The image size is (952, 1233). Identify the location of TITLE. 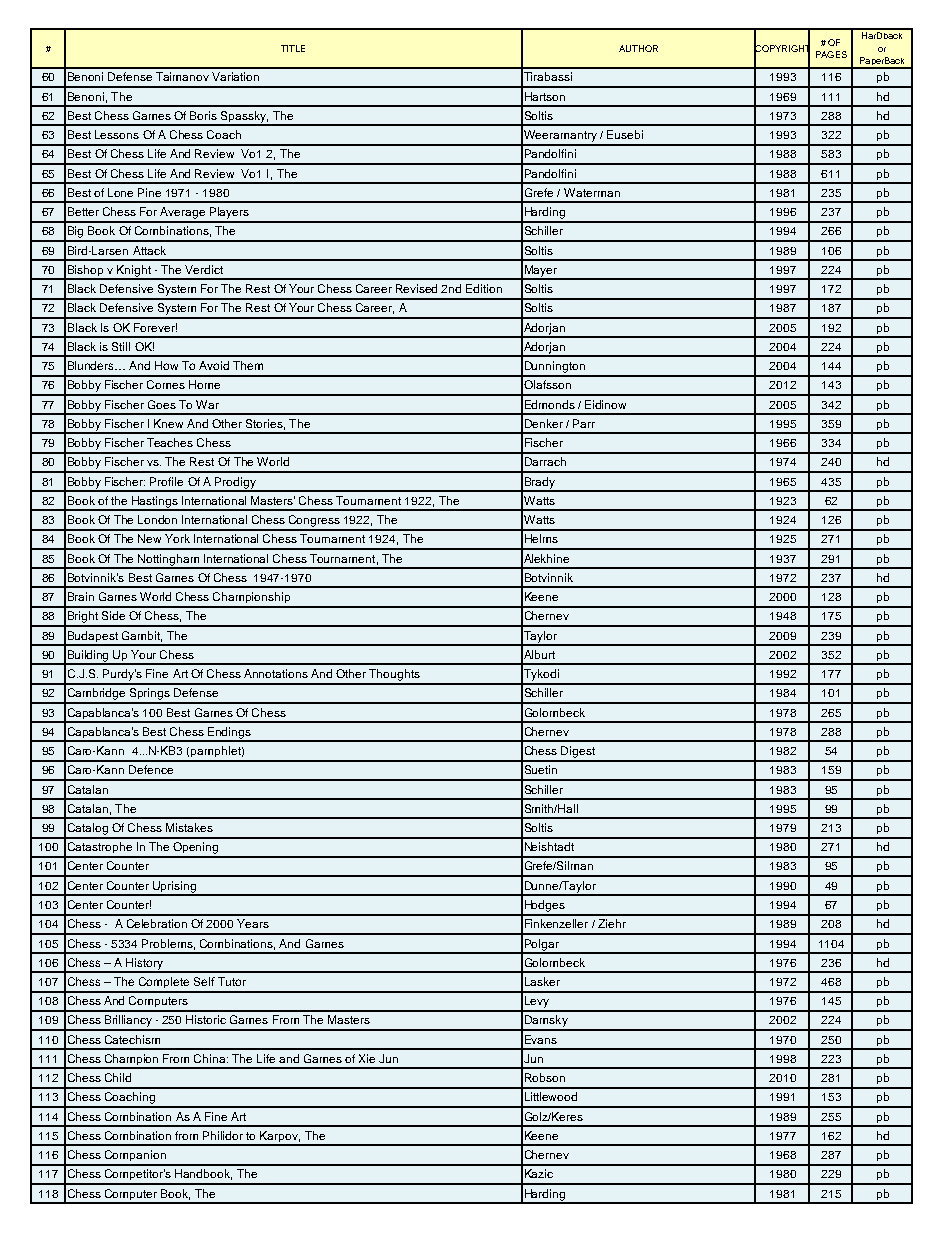
(293, 48).
